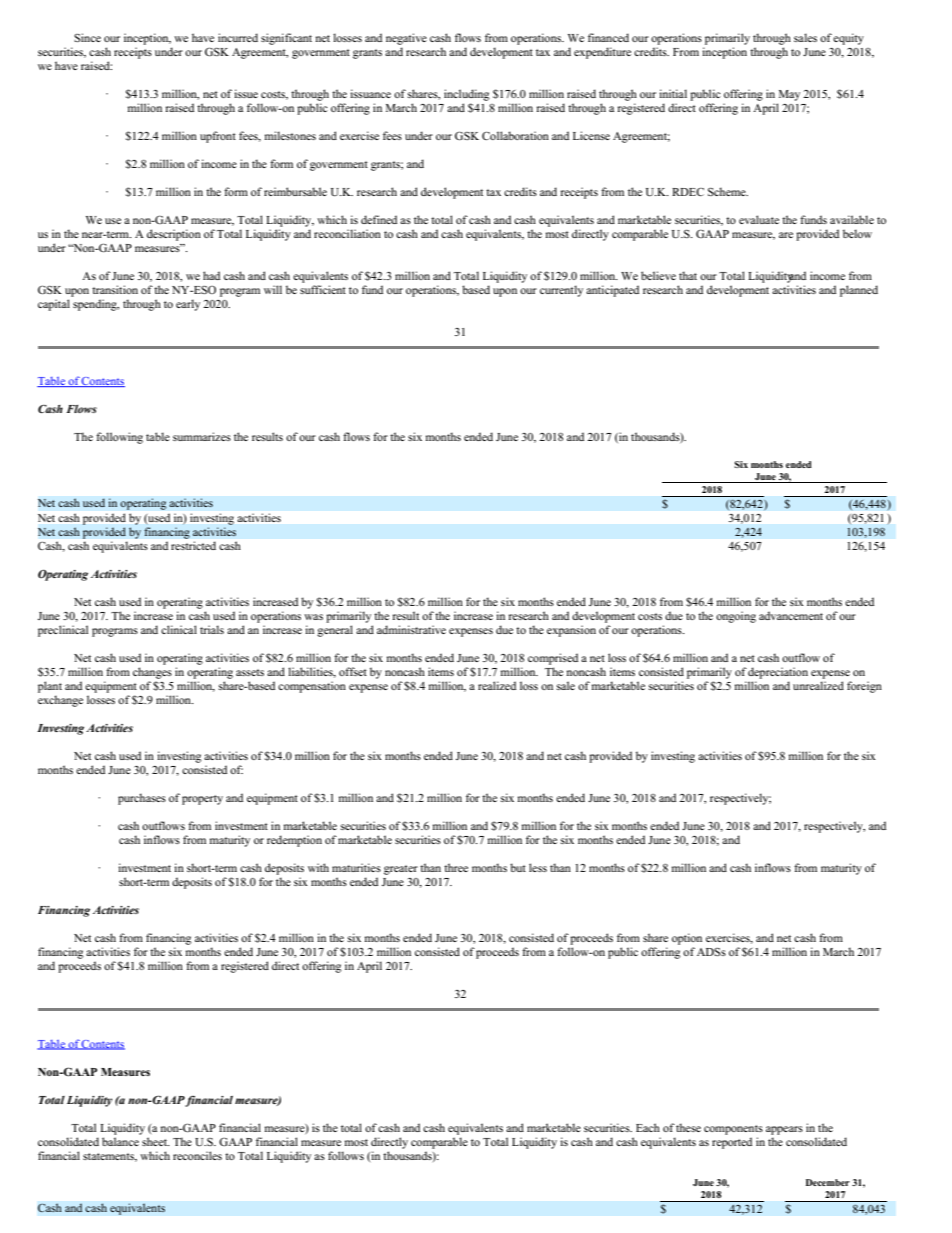 The height and width of the screenshot is (1233, 952). I want to click on administrative, so click(411, 629).
